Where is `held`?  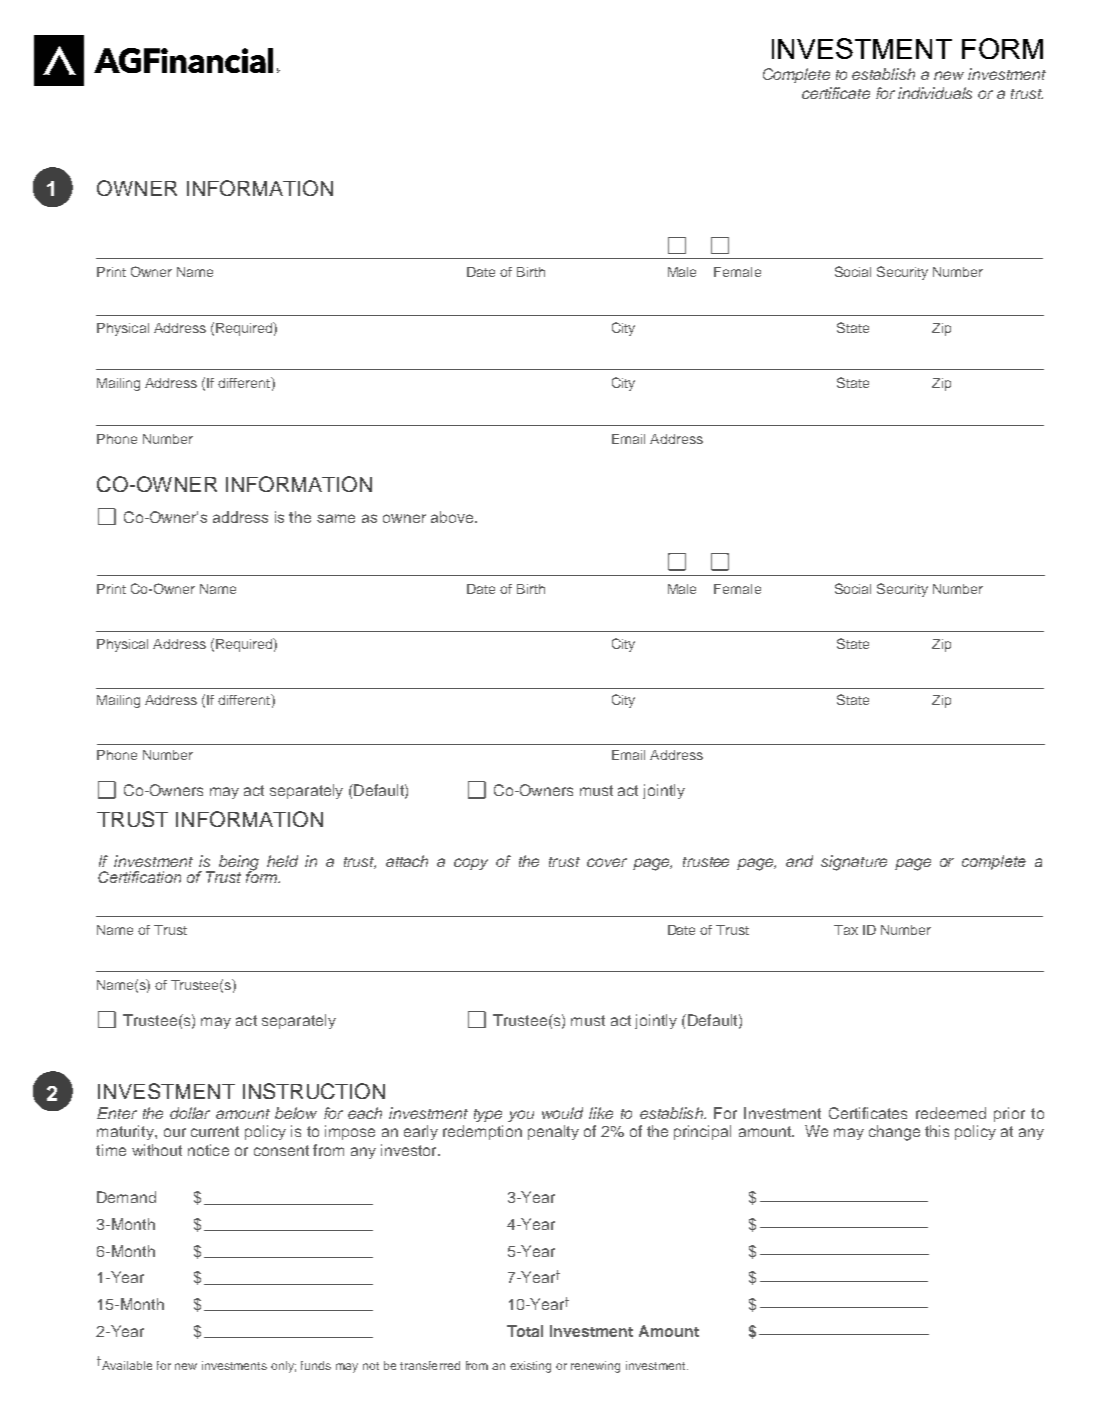 held is located at coordinates (282, 861).
